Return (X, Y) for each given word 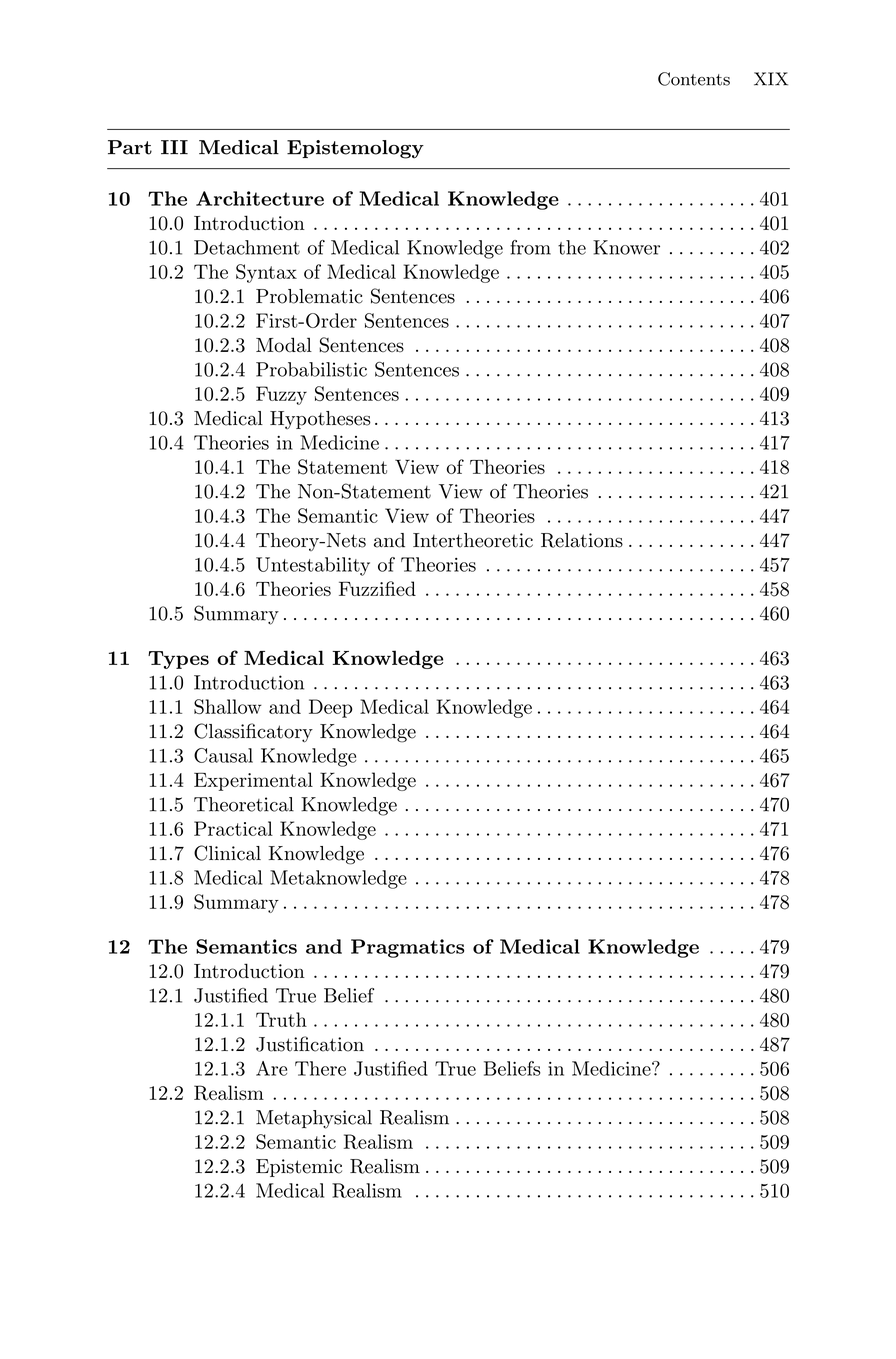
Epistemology (355, 149)
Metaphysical (314, 1119)
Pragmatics (407, 948)
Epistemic (299, 1168)
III (174, 147)
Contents (694, 79)
